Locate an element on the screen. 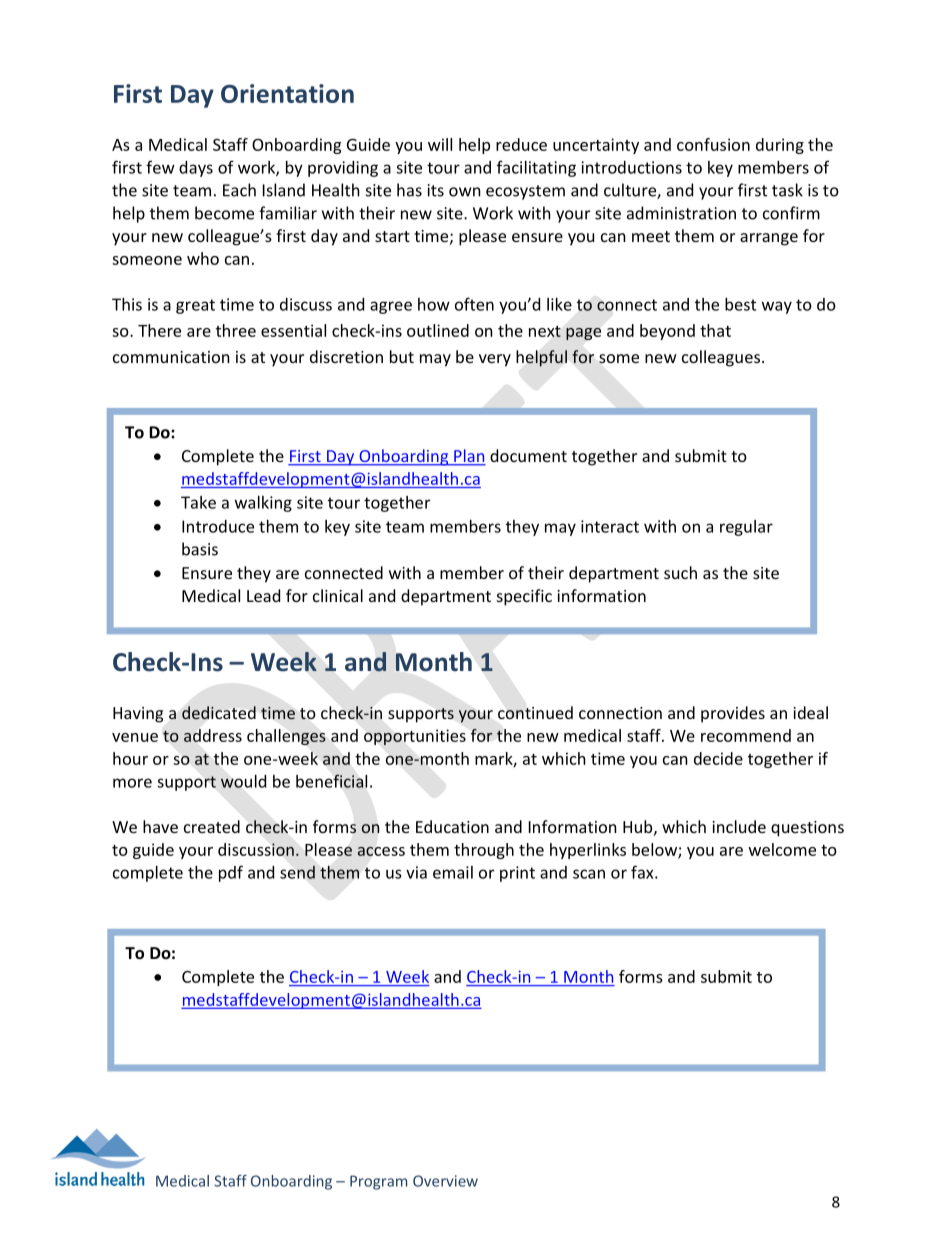 This screenshot has width=952, height=1233. Take is located at coordinates (198, 502).
